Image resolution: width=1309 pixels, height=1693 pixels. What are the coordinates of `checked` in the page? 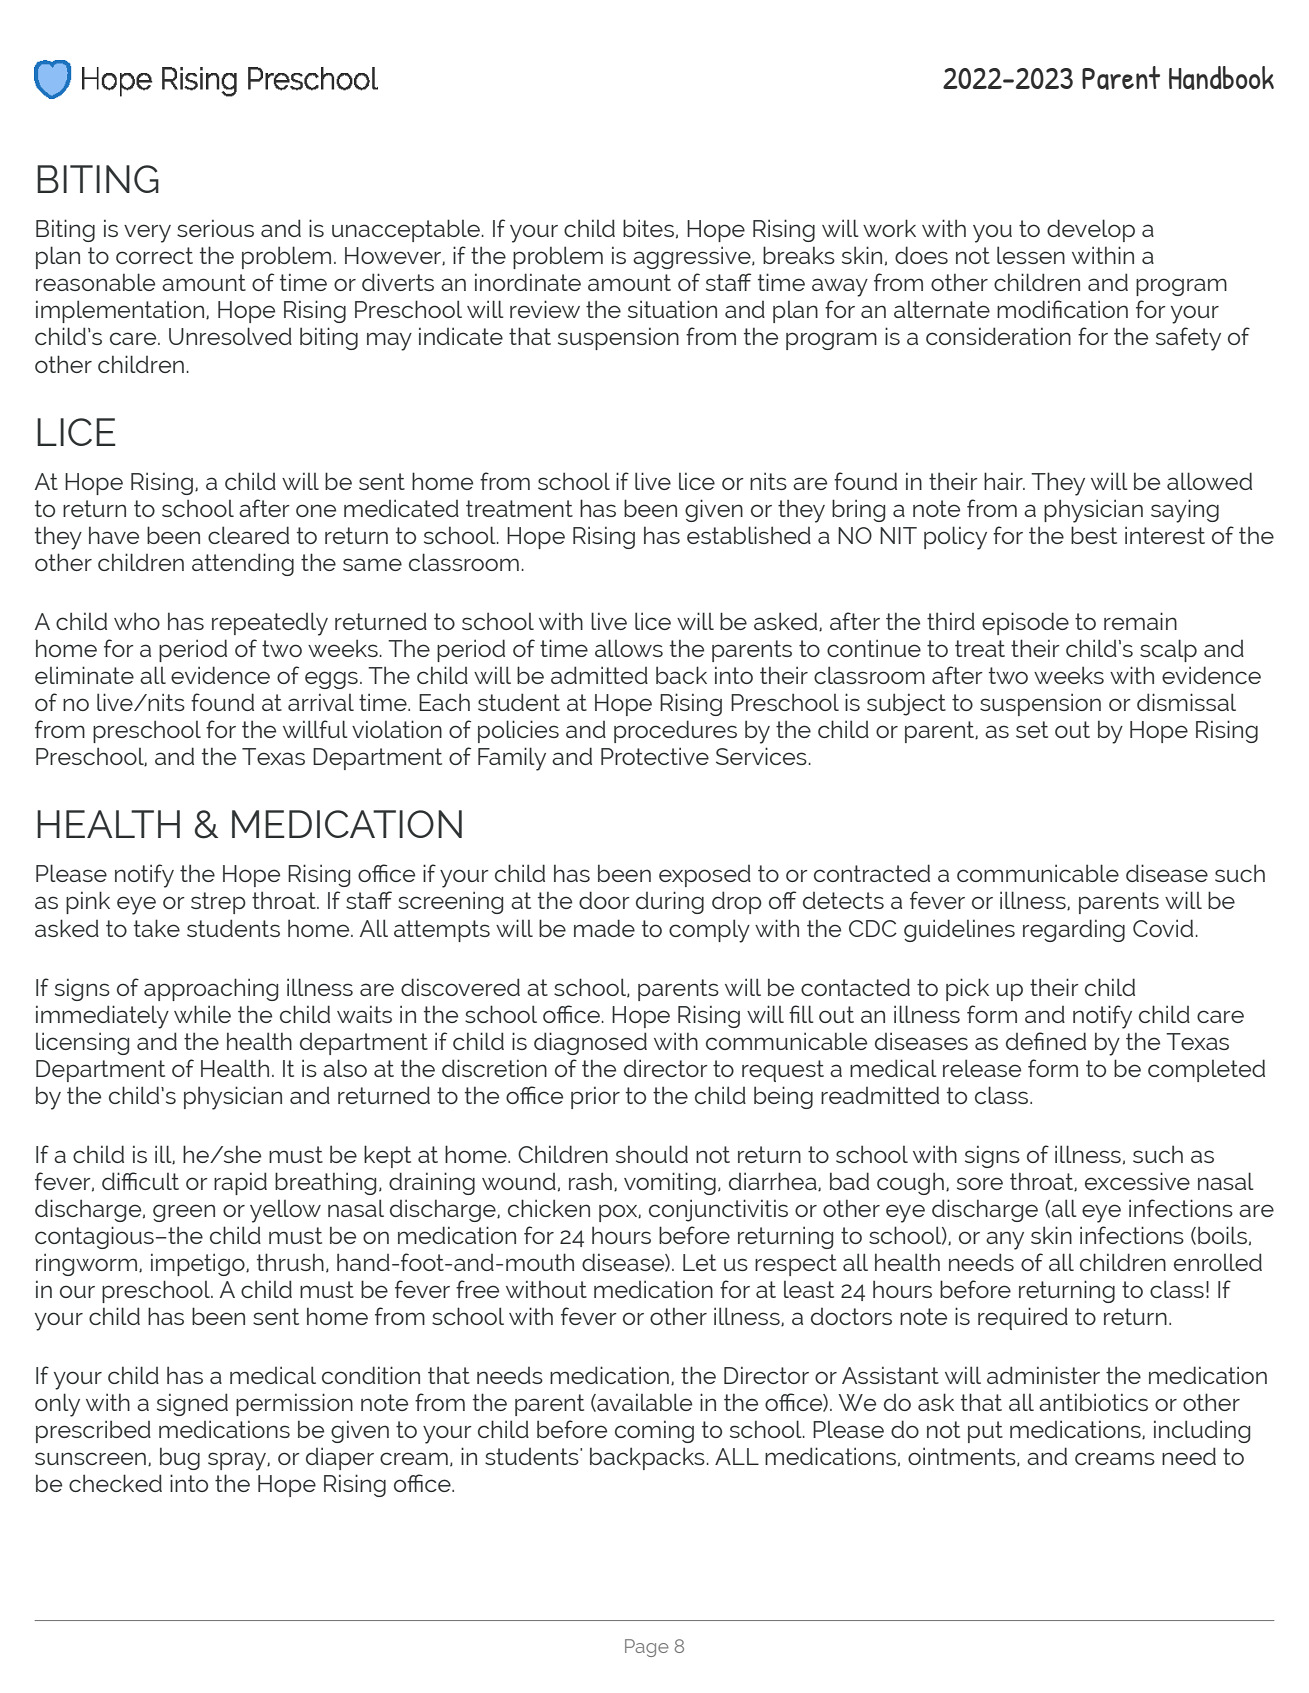 It's located at (115, 1483).
